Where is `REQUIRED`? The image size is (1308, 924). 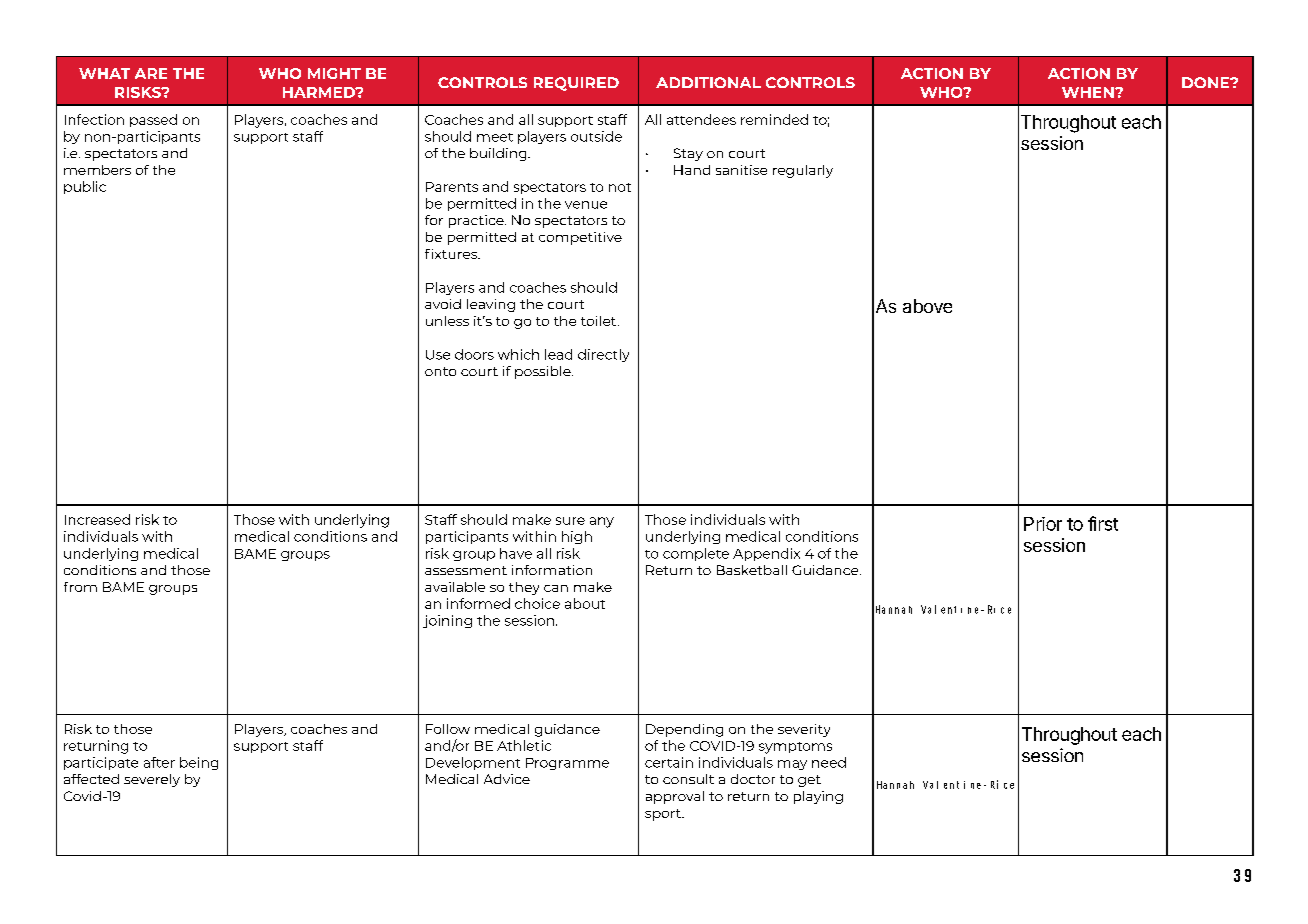
REQUIRED is located at coordinates (576, 84).
